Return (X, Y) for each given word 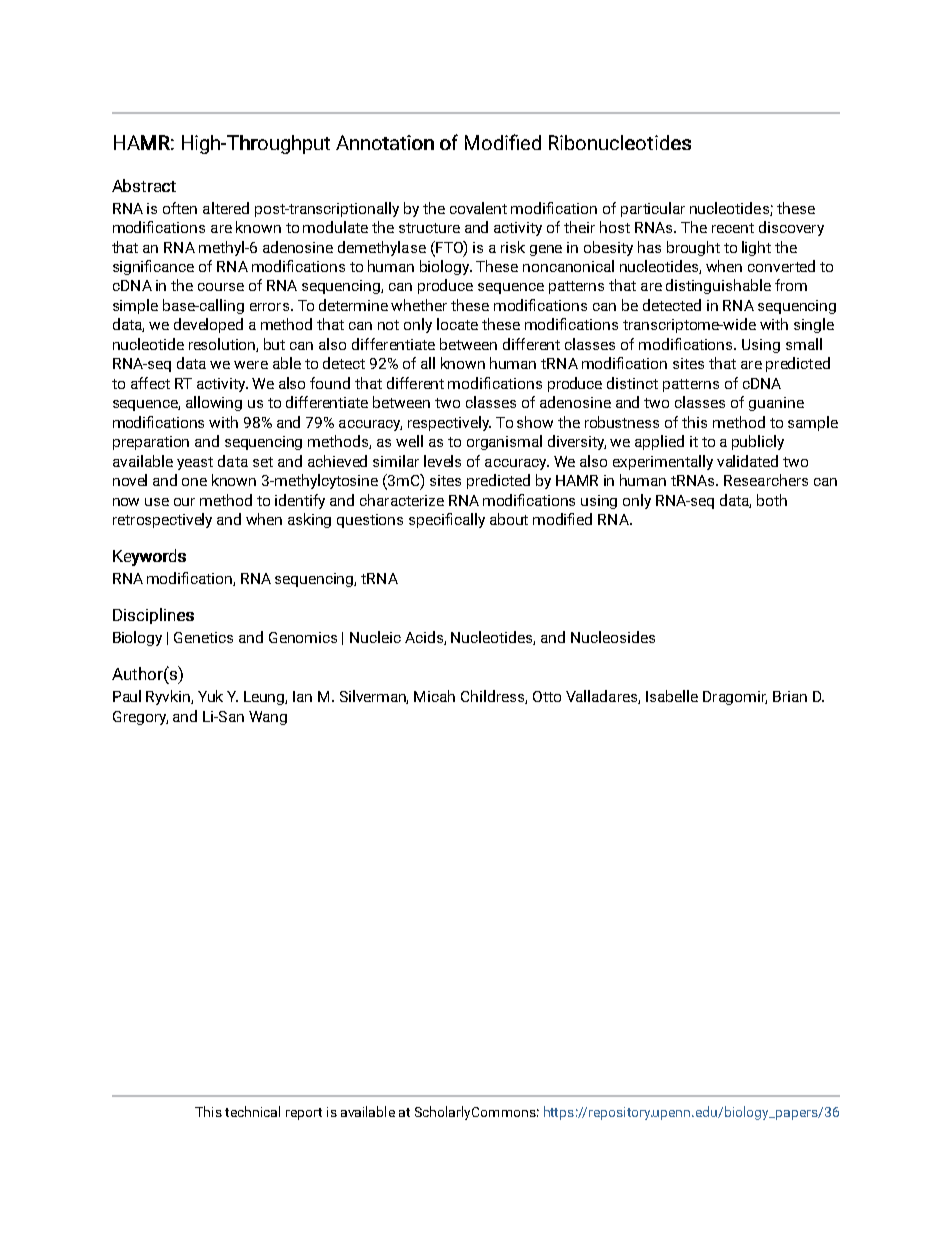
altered (226, 208)
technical (252, 1111)
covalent (478, 208)
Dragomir (735, 698)
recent (733, 228)
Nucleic (375, 637)
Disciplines (153, 616)
